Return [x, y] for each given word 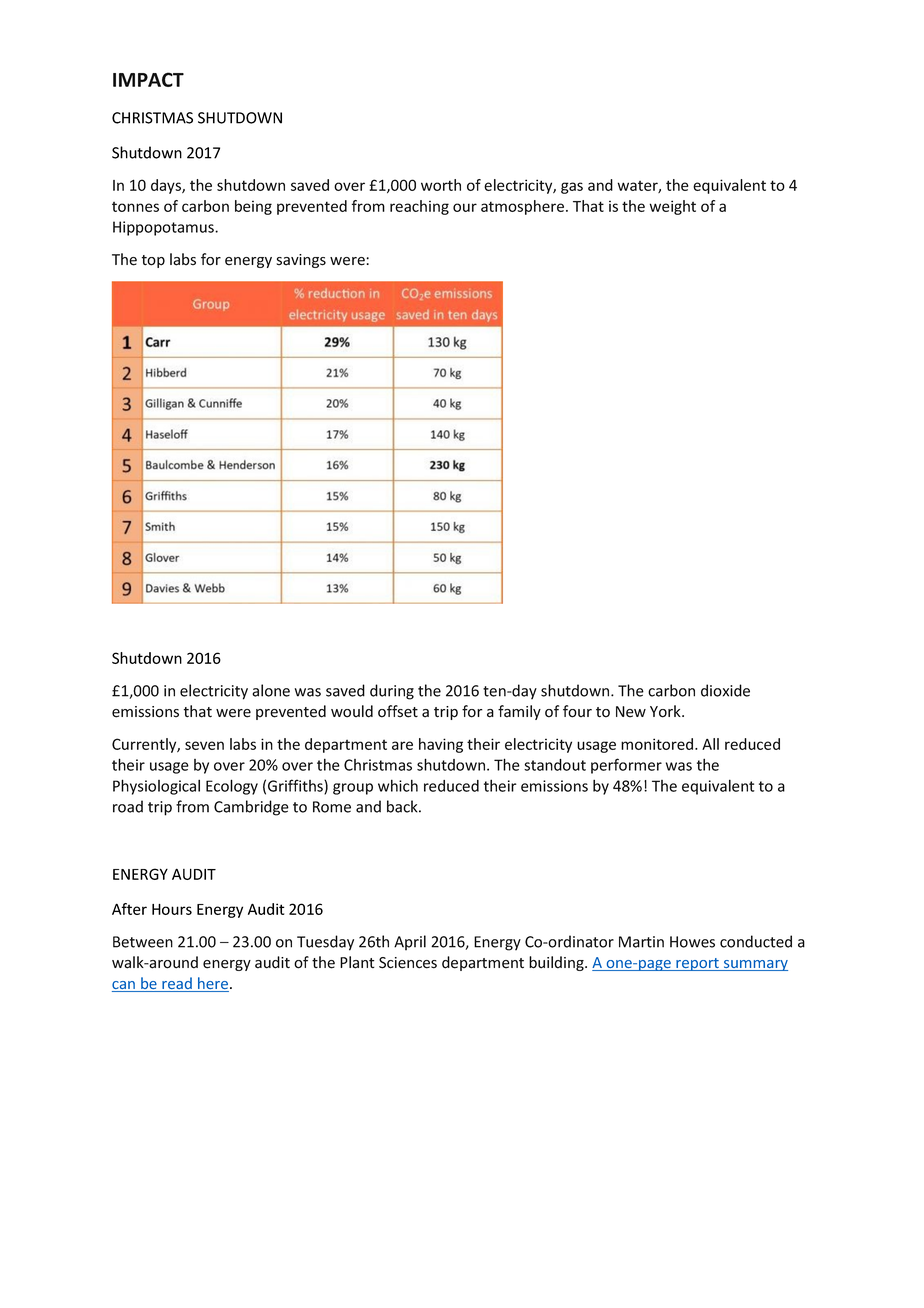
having [441, 745]
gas [572, 188]
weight [672, 207]
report [697, 964]
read [177, 984]
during [392, 692]
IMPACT [148, 79]
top [153, 261]
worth [441, 185]
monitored [658, 744]
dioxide [725, 690]
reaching [419, 207]
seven [204, 745]
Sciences [408, 963]
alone [271, 690]
